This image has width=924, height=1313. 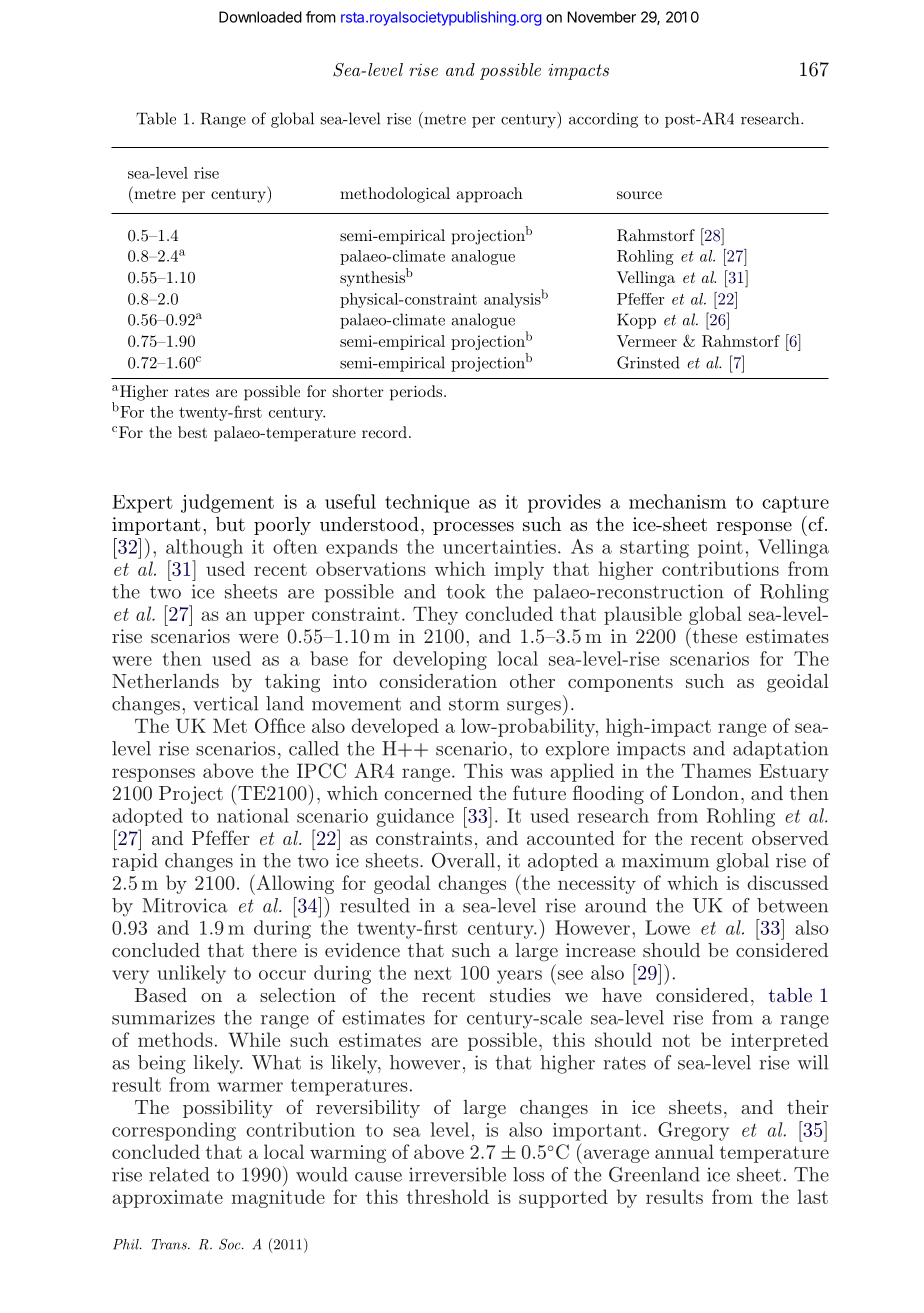 I want to click on November, so click(x=602, y=17).
